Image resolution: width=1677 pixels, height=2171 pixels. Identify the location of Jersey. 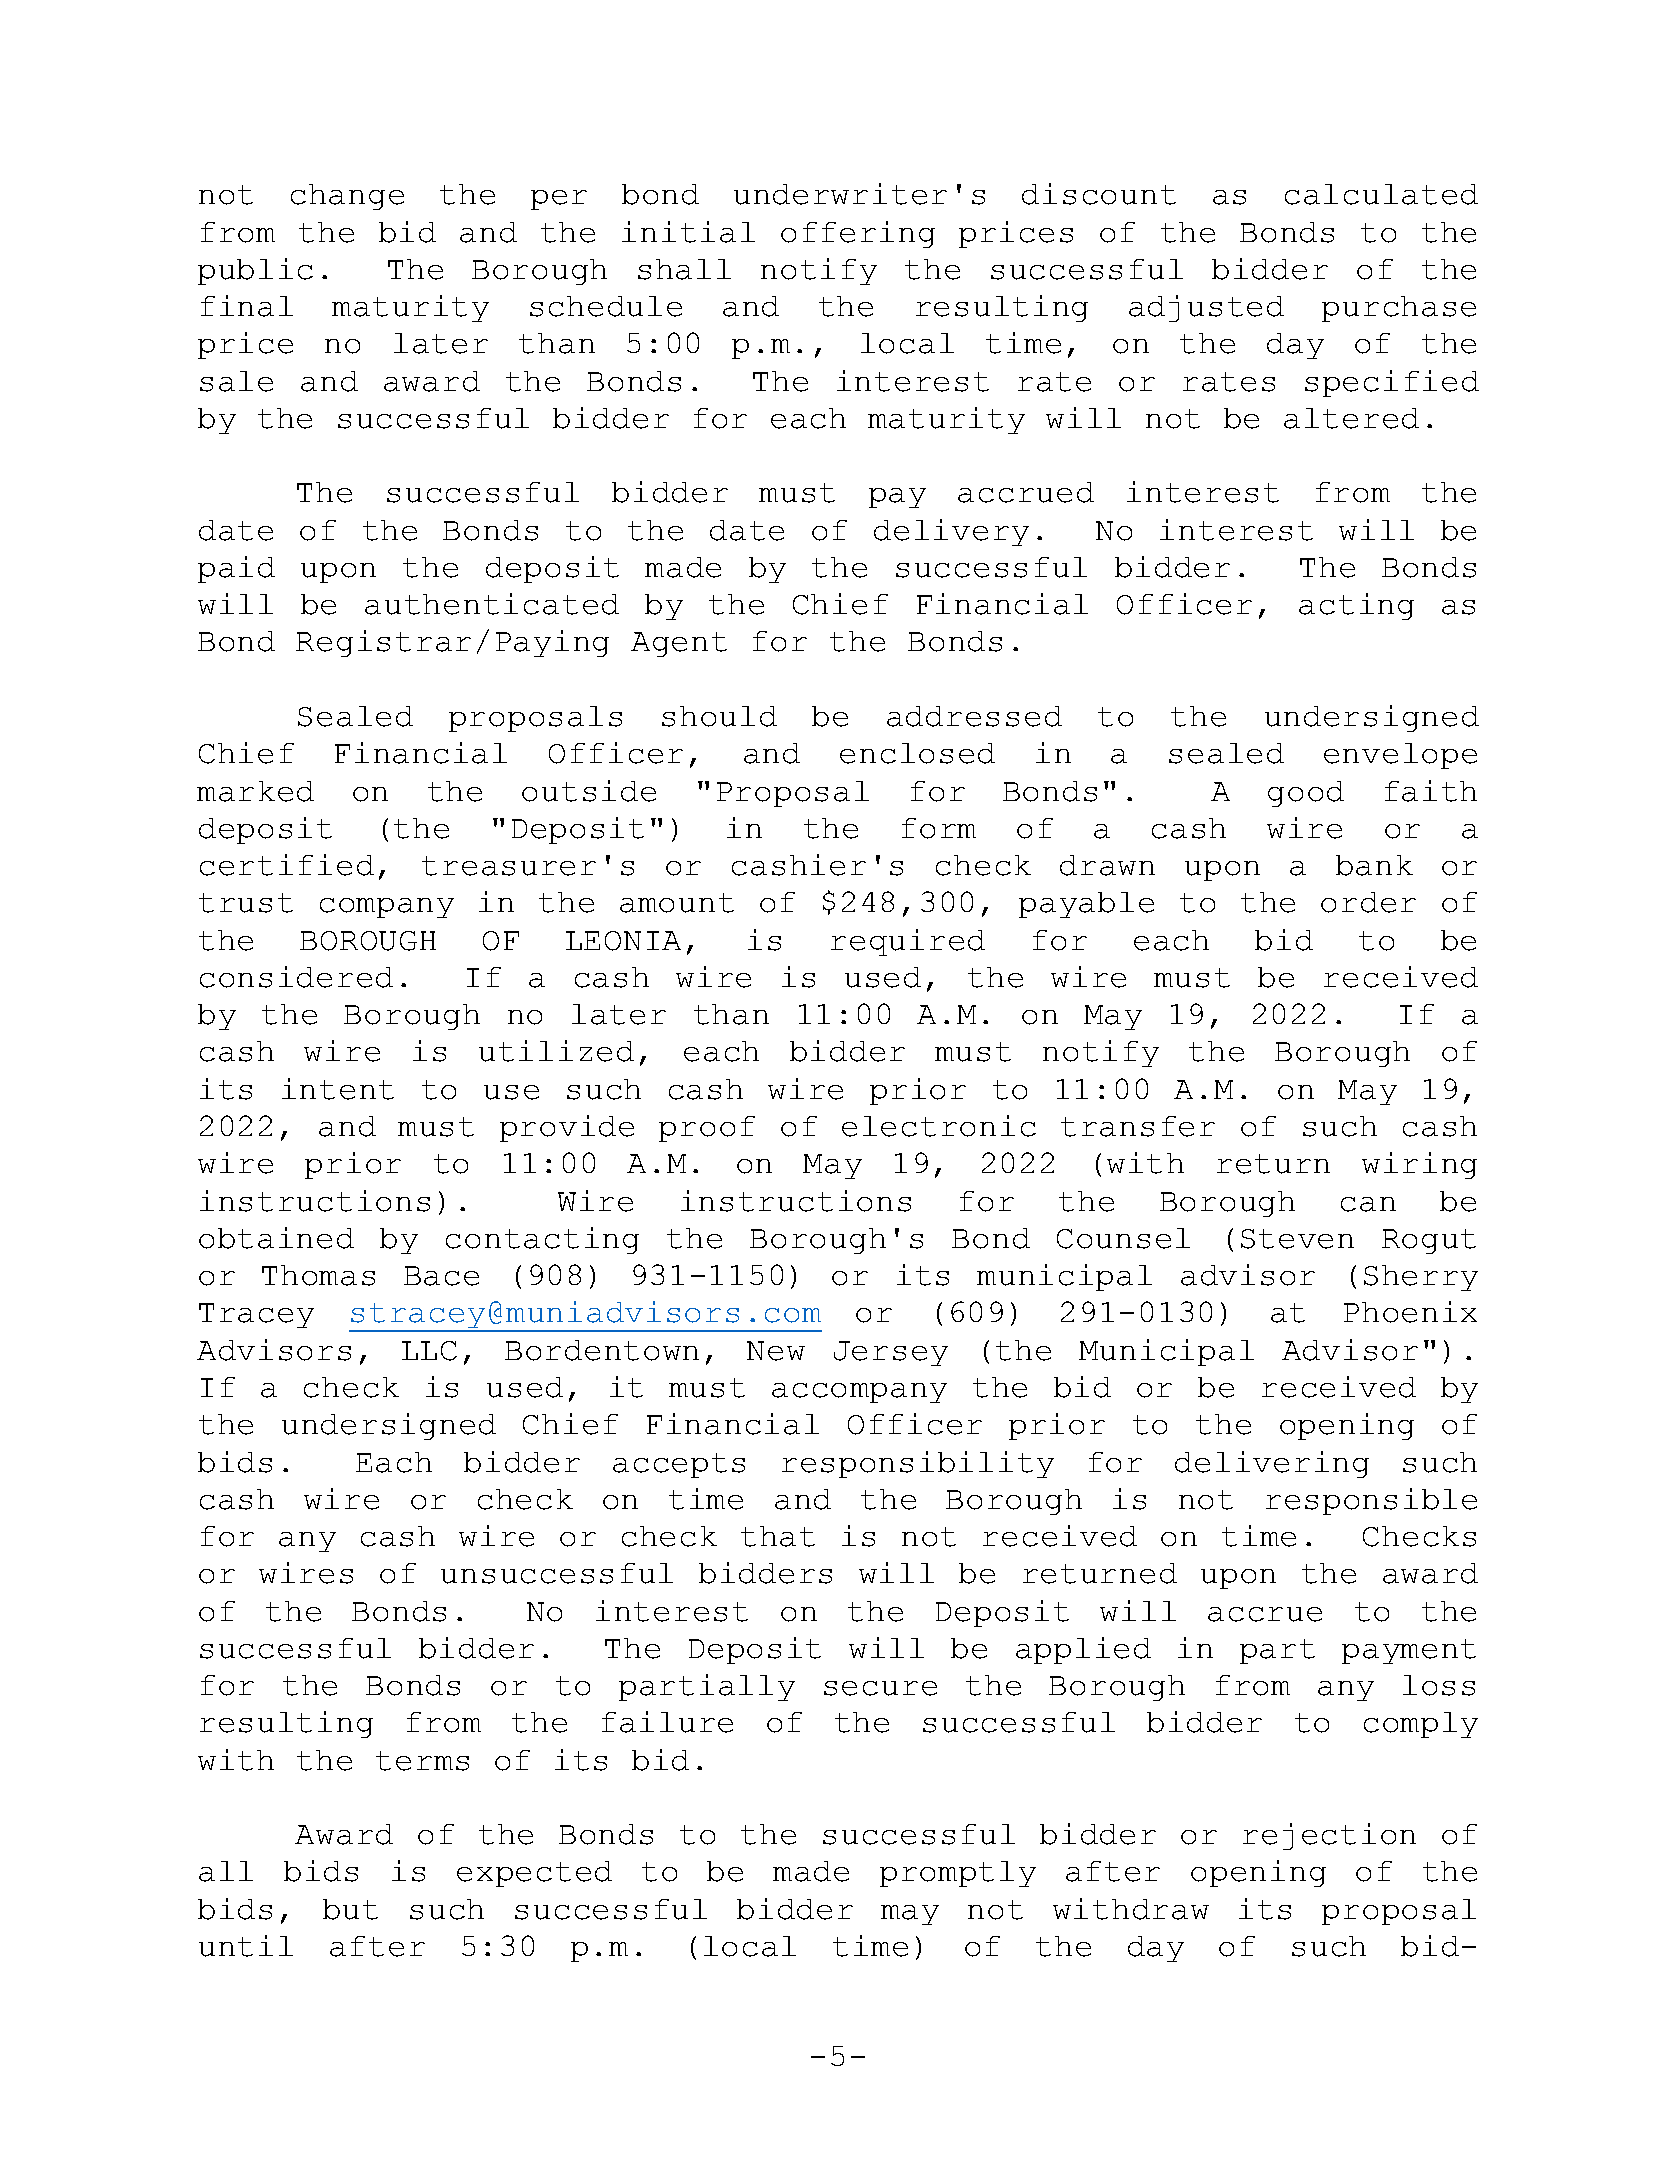
(891, 1353).
